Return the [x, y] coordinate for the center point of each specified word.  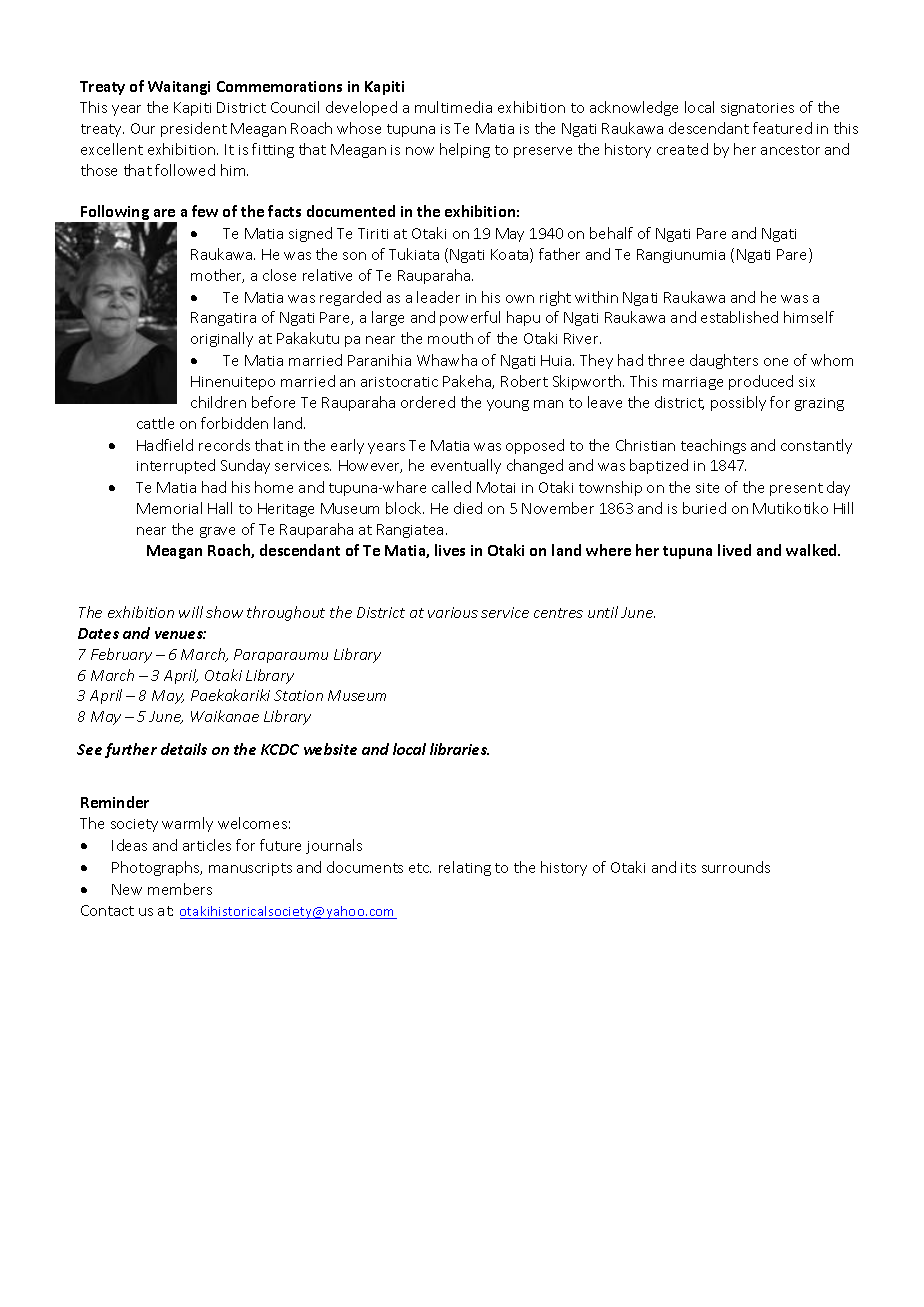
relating [465, 868]
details [184, 749]
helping [465, 150]
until [603, 612]
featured [782, 128]
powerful [470, 318]
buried [704, 508]
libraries [459, 749]
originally [222, 339]
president [194, 129]
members [180, 889]
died [468, 508]
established [739, 317]
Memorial [169, 508]
